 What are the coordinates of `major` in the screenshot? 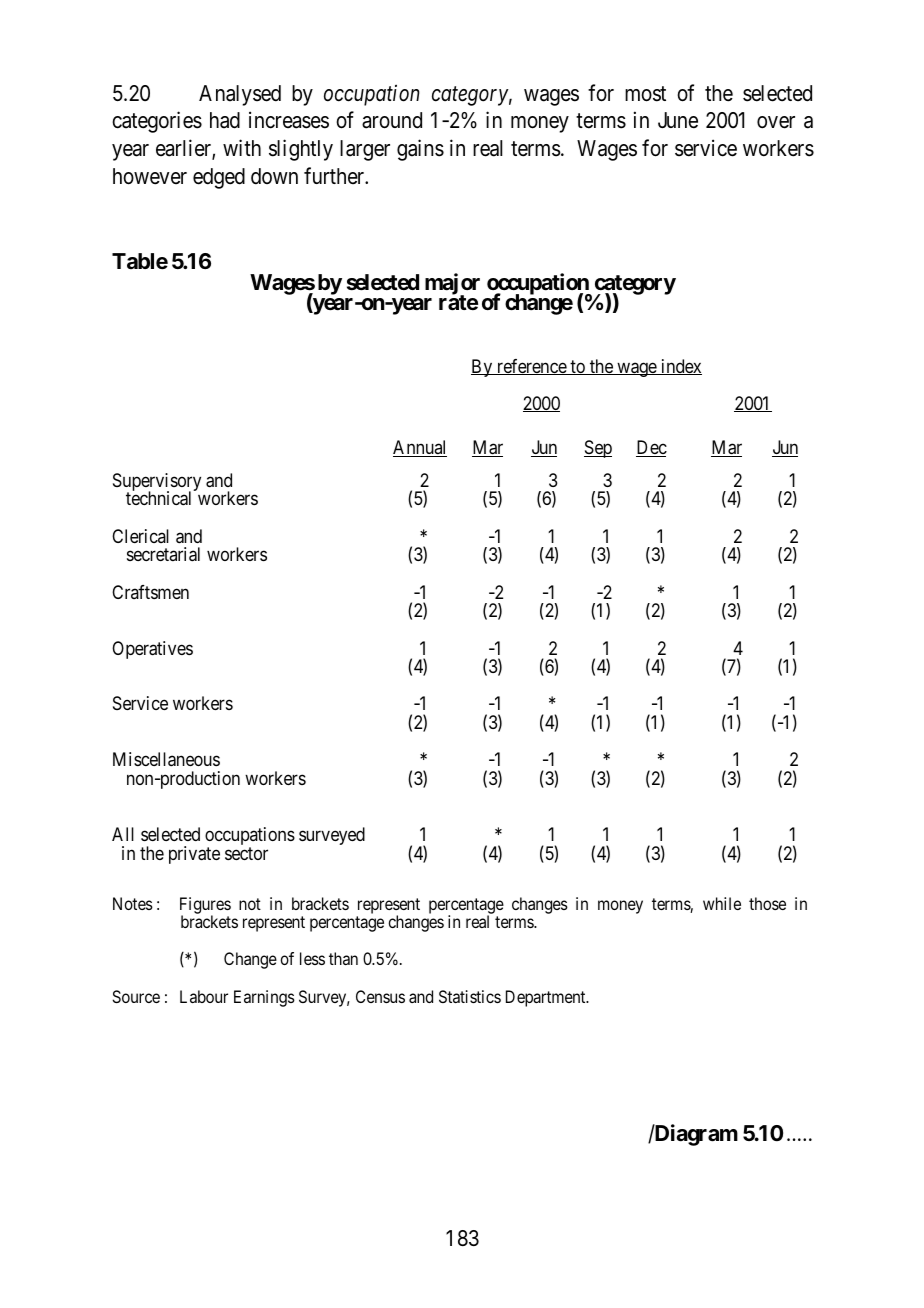 It's located at (452, 285).
